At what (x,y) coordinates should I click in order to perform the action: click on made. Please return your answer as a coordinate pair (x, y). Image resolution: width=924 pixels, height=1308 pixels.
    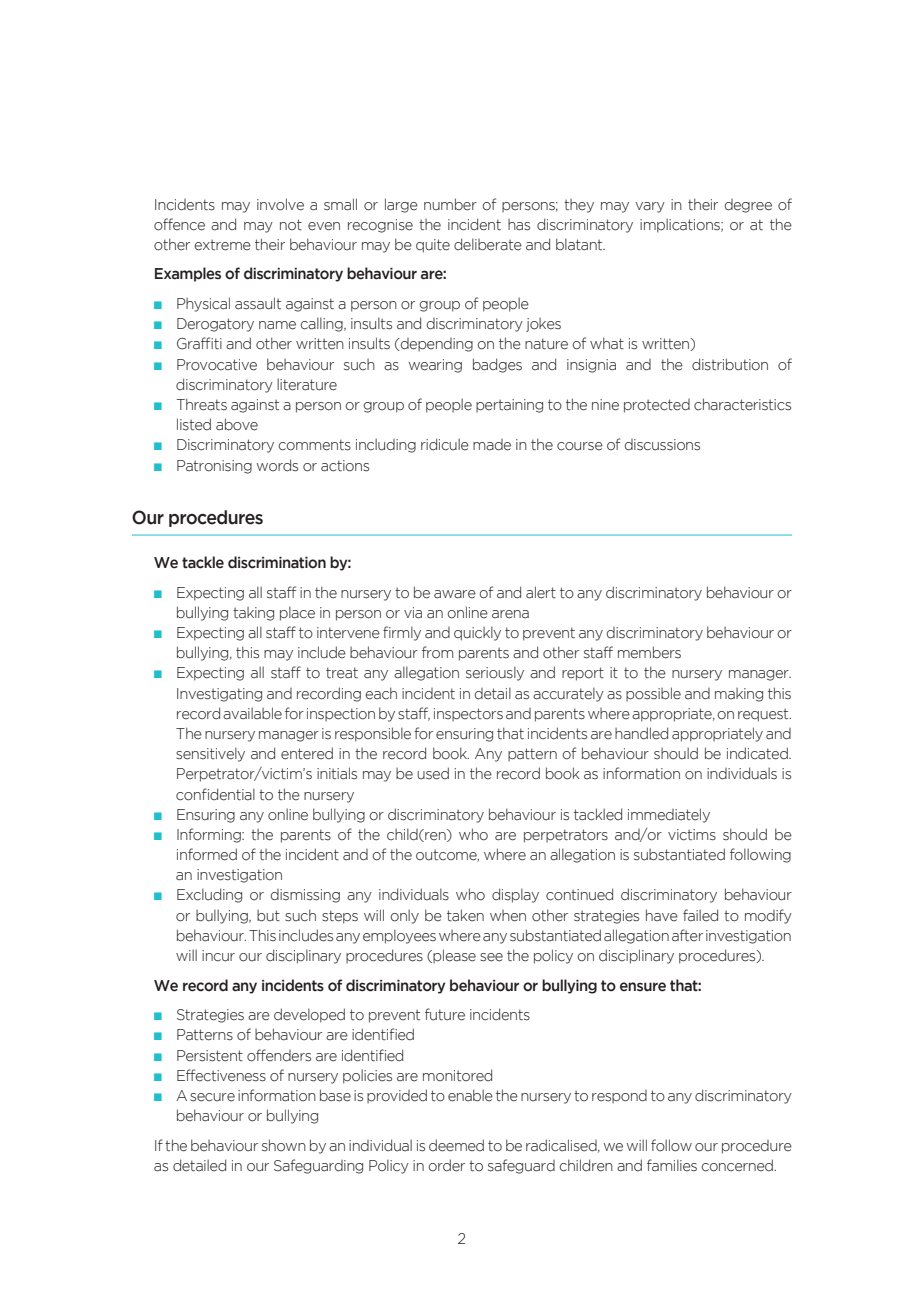
    Looking at the image, I should click on (492, 445).
